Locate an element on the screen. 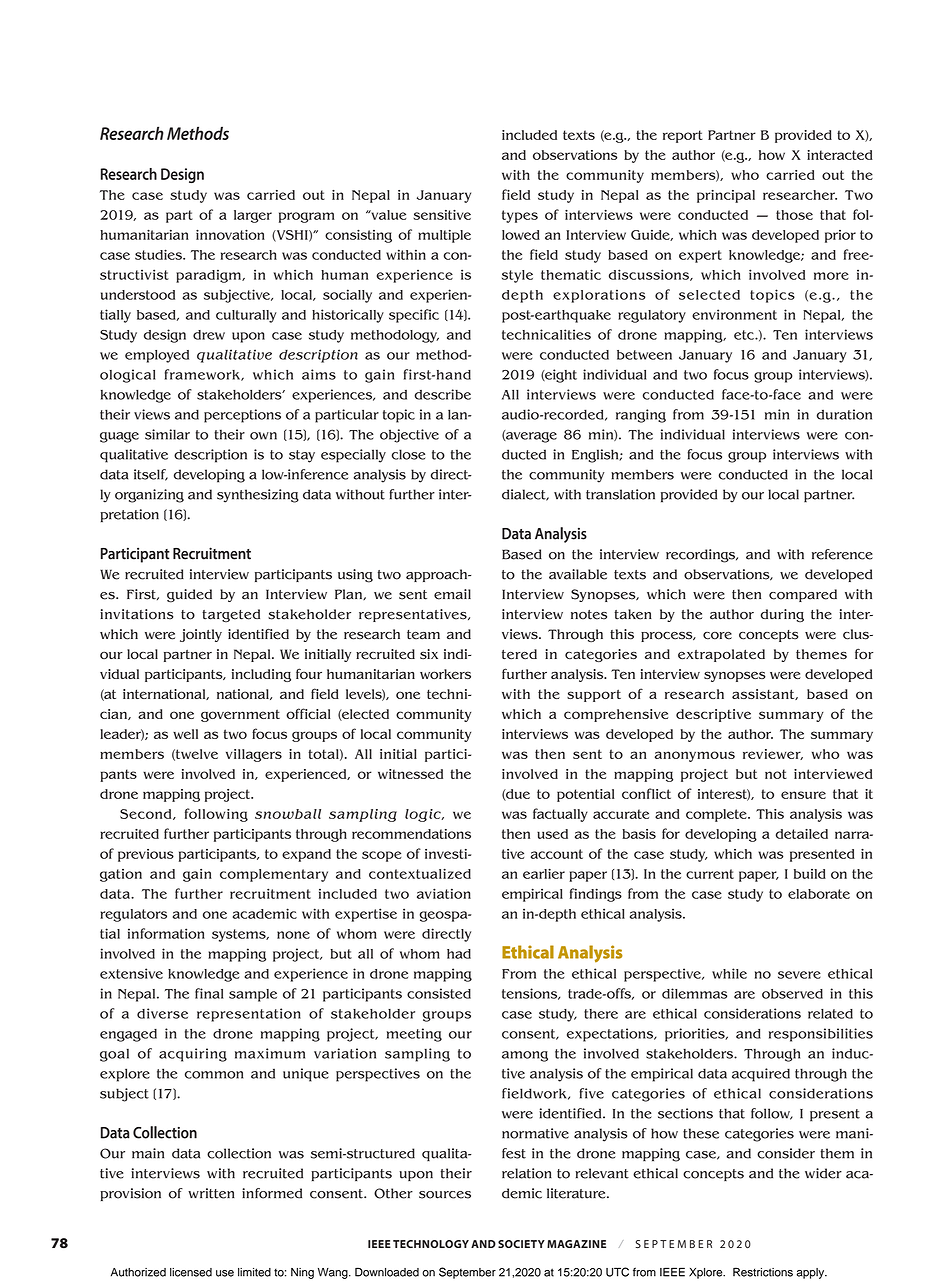 The height and width of the screenshot is (1288, 943). email is located at coordinates (452, 594).
